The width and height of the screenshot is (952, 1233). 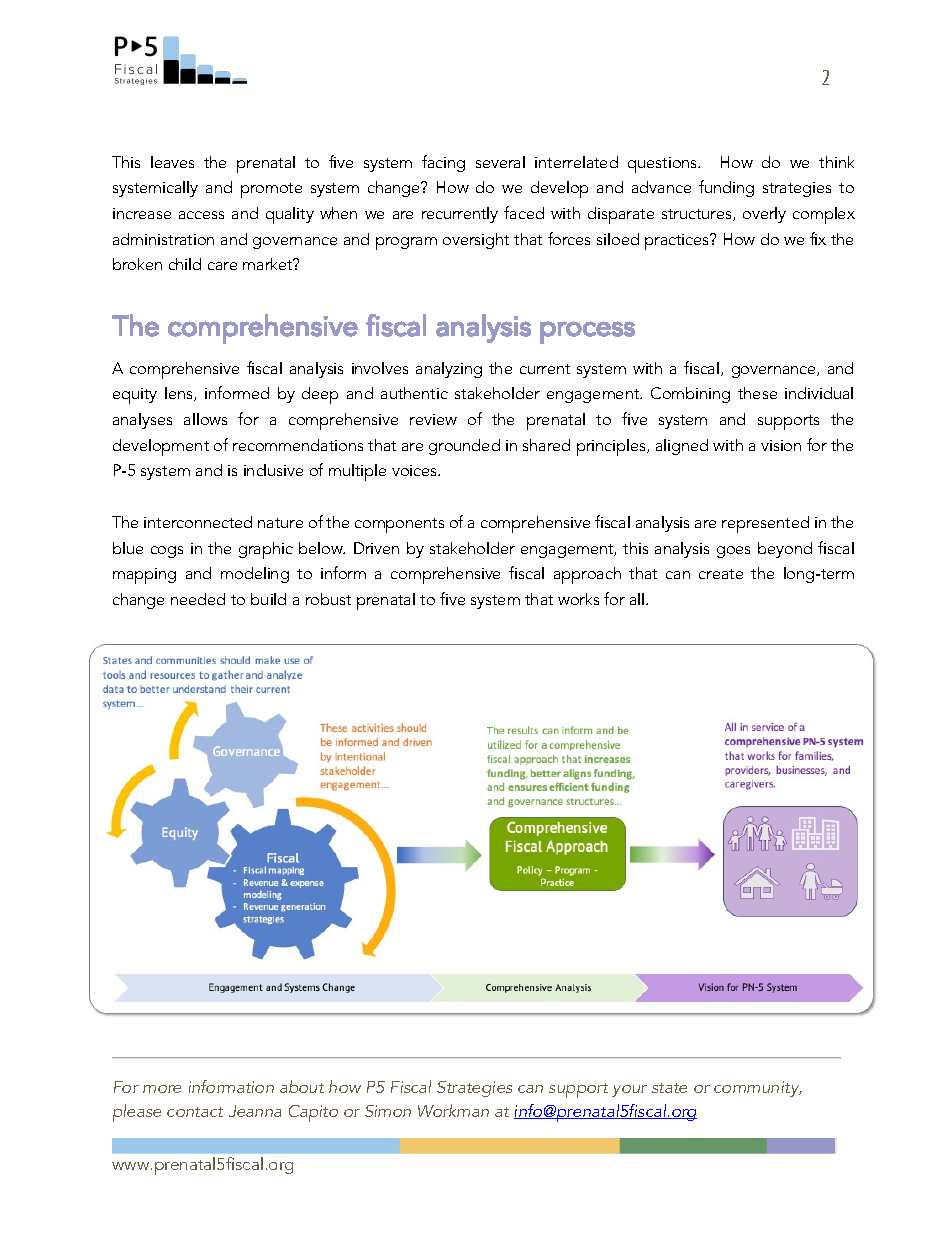 What do you see at coordinates (453, 1110) in the screenshot?
I see `Workman` at bounding box center [453, 1110].
